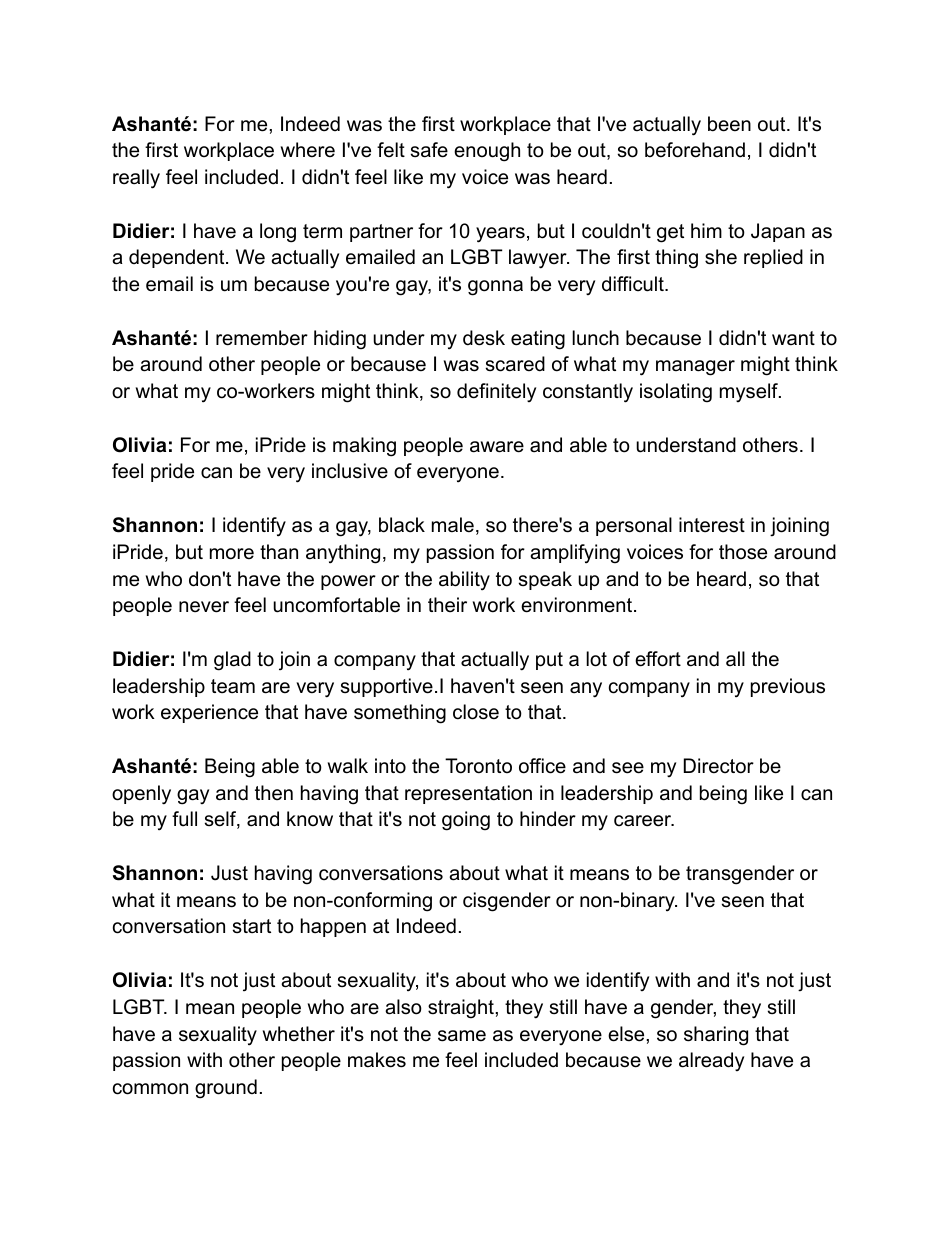 The height and width of the screenshot is (1233, 952). What do you see at coordinates (184, 819) in the screenshot?
I see `full` at bounding box center [184, 819].
